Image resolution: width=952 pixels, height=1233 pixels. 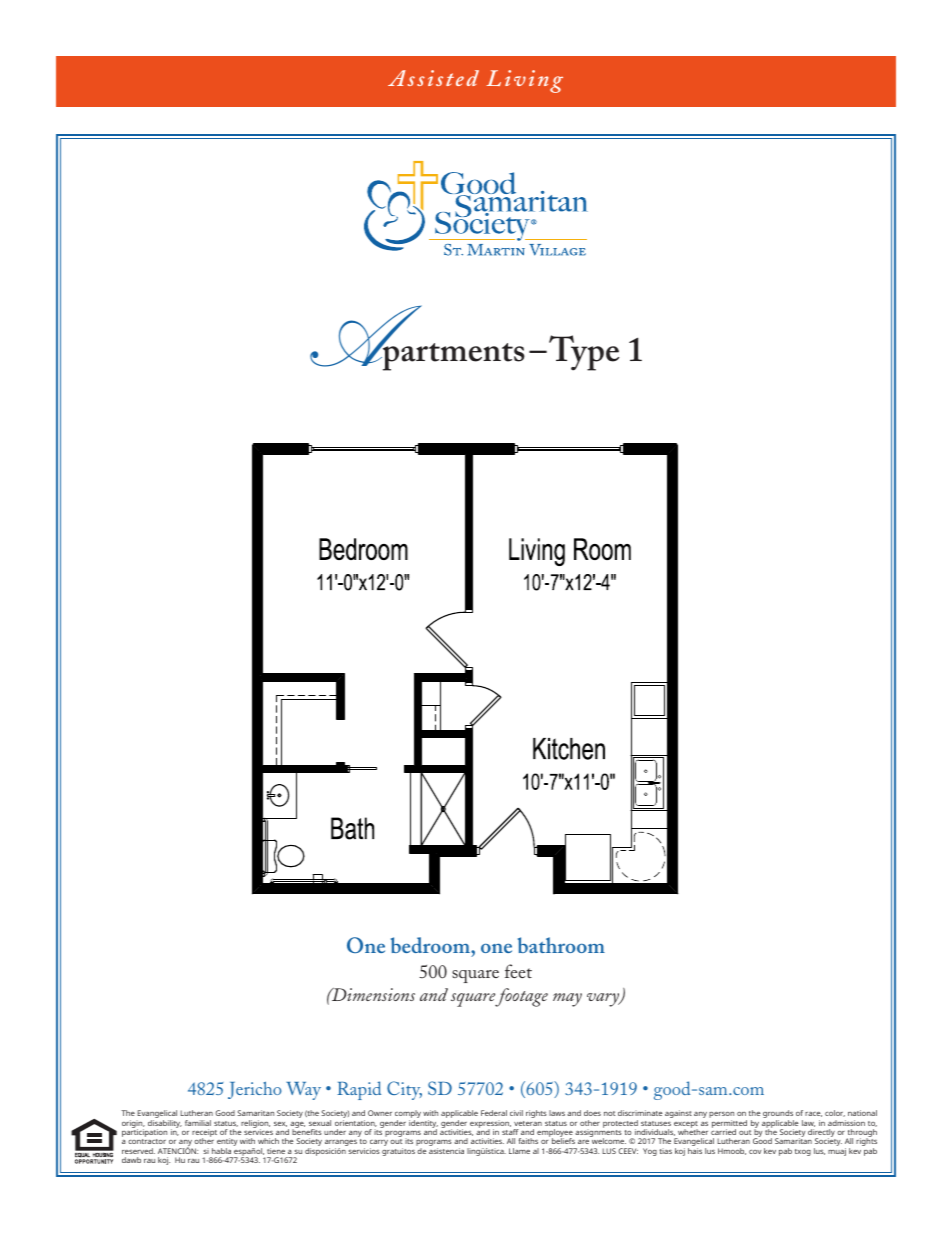 I want to click on Federal, so click(x=494, y=1113).
